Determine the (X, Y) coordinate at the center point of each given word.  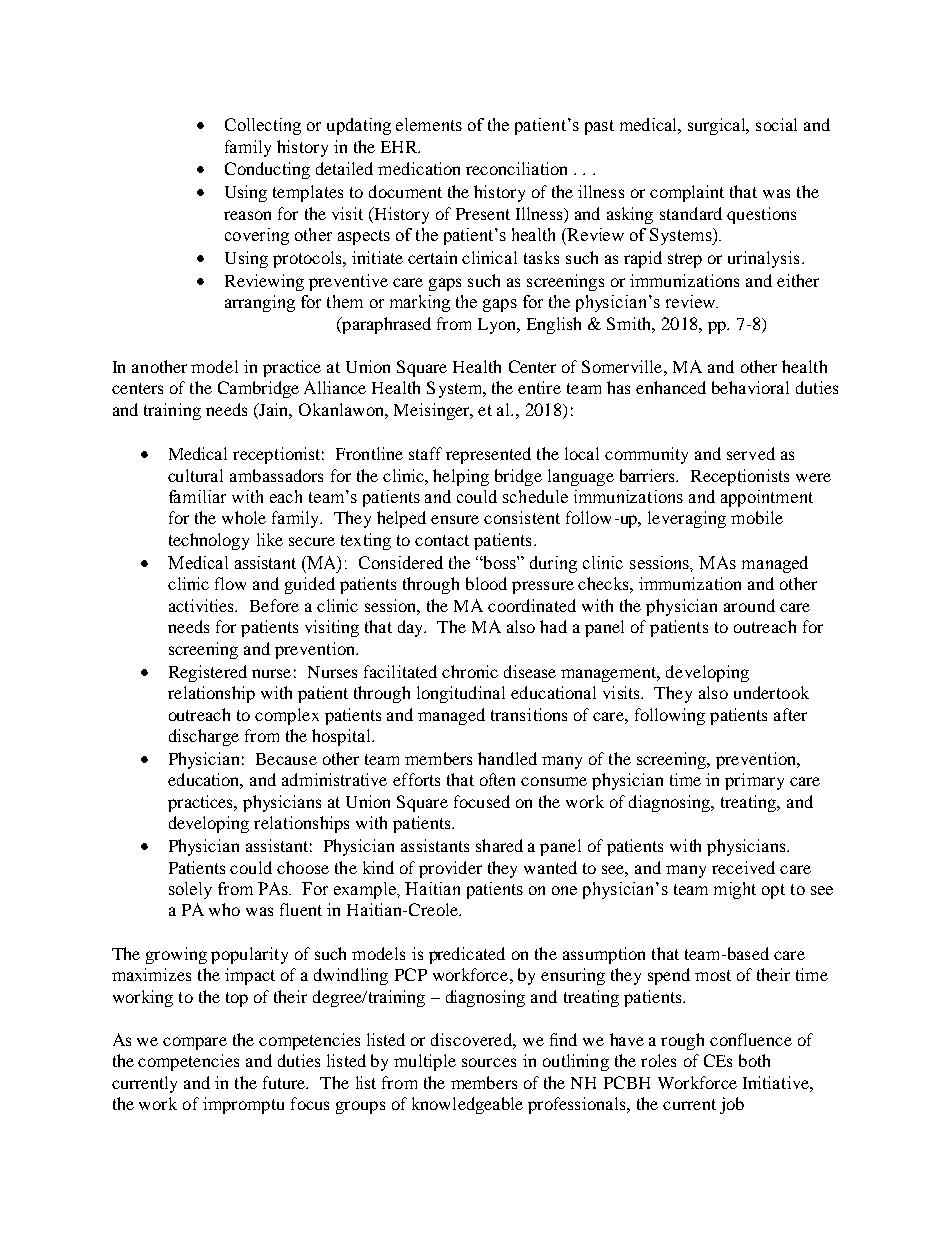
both (754, 1060)
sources (489, 1062)
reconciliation (516, 168)
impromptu (243, 1105)
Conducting (267, 170)
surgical (718, 126)
